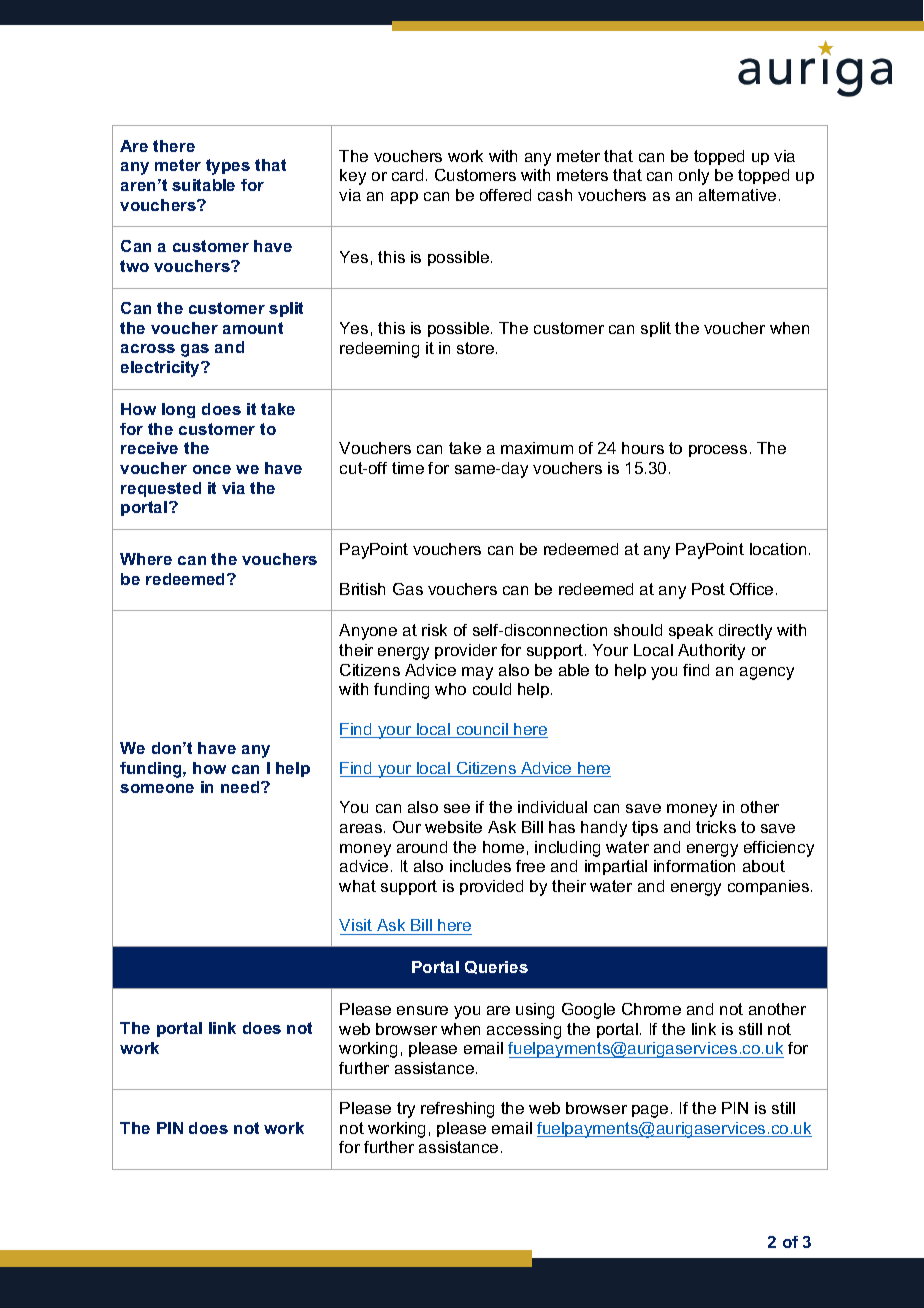 The width and height of the screenshot is (924, 1308). What do you see at coordinates (691, 631) in the screenshot?
I see `speak` at bounding box center [691, 631].
